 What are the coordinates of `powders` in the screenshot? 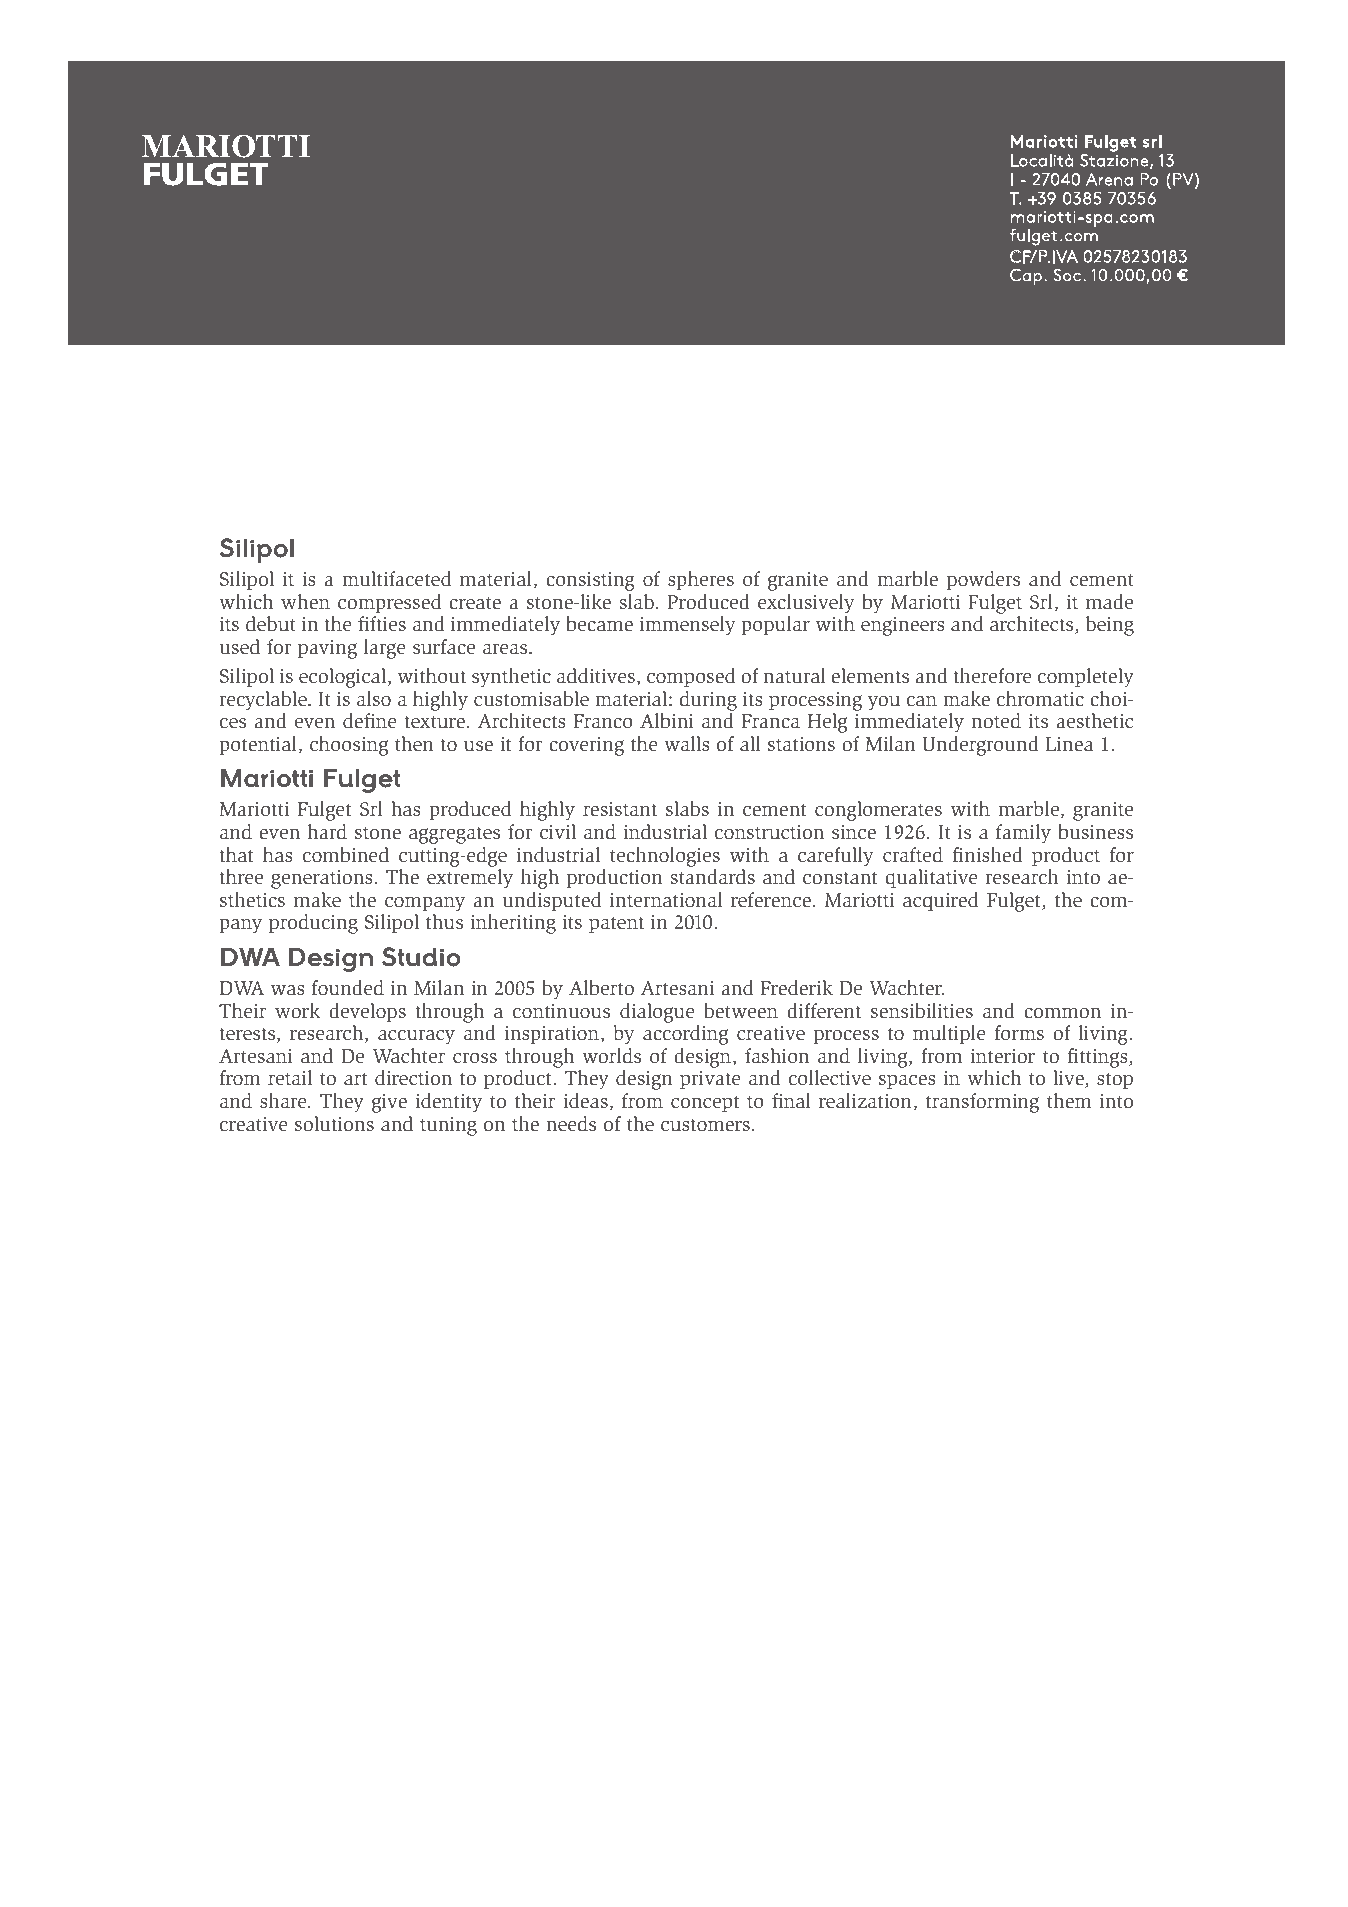 It's located at (983, 580).
